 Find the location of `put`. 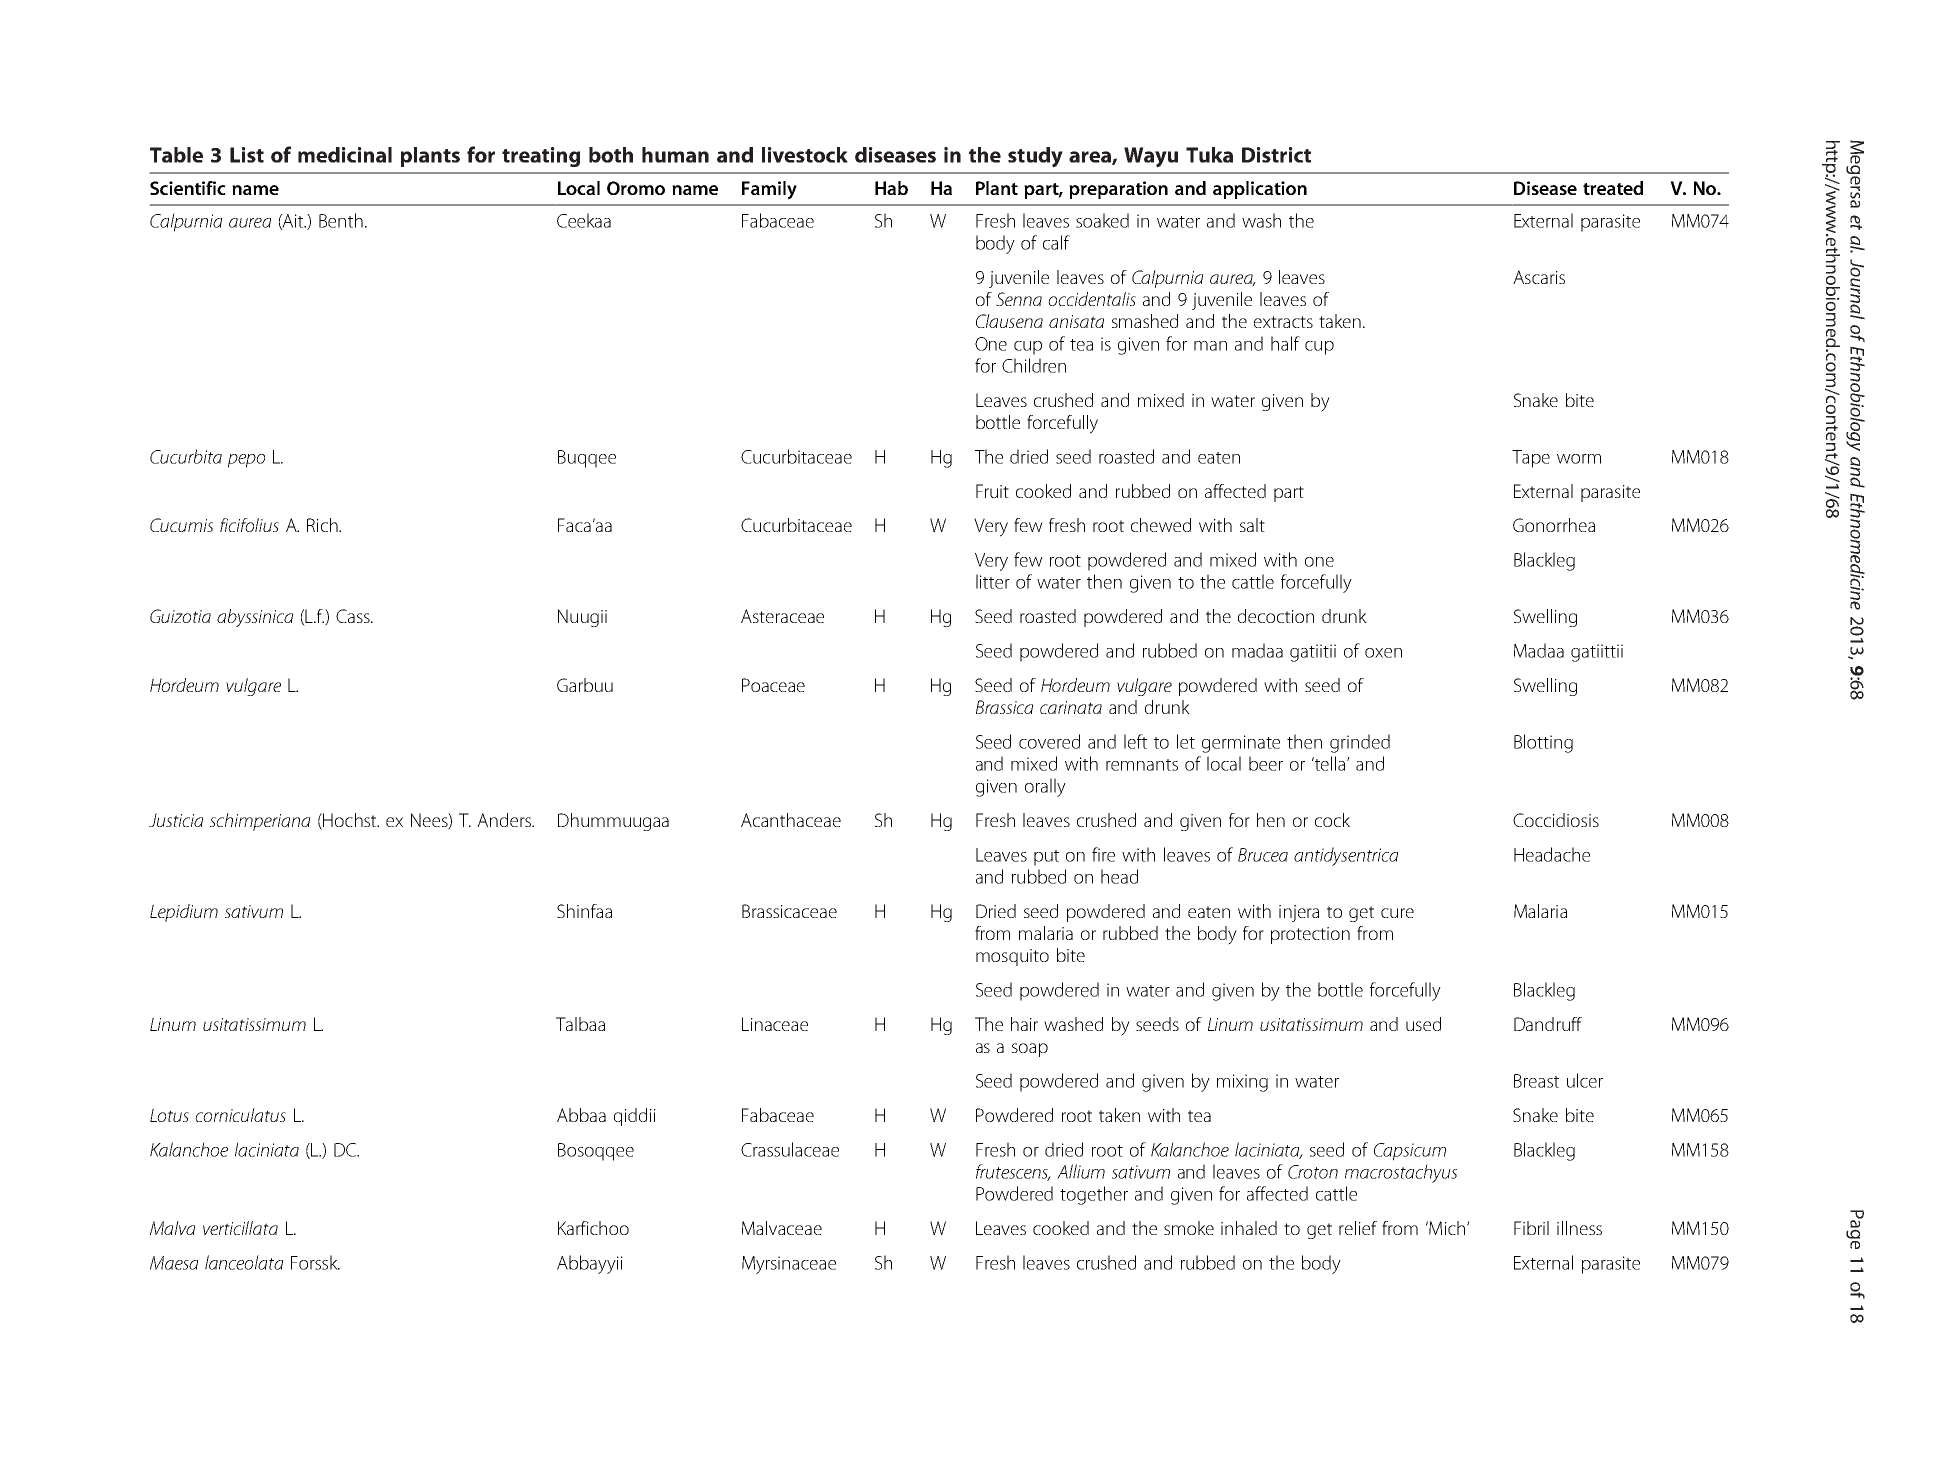

put is located at coordinates (1046, 858).
